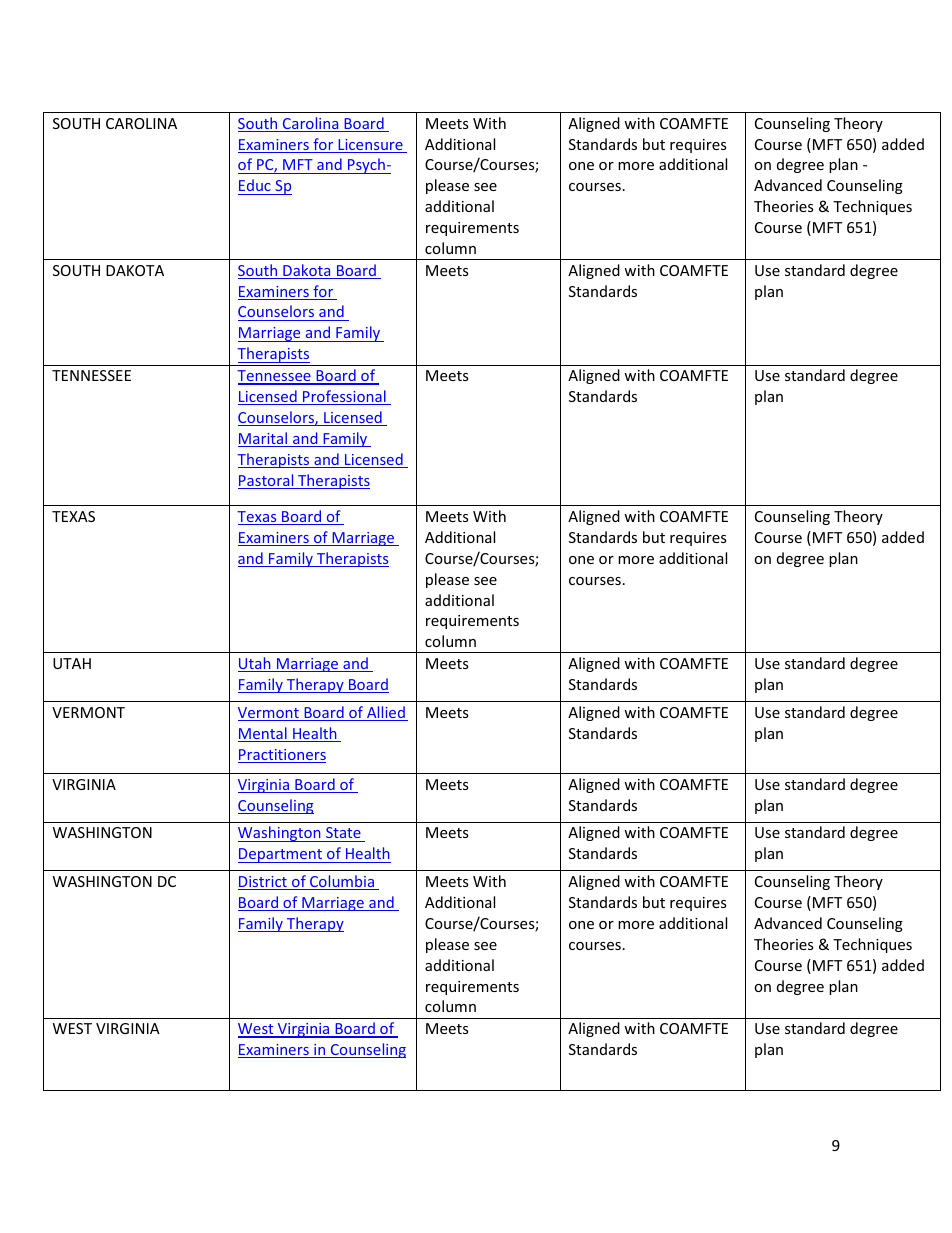 Image resolution: width=952 pixels, height=1233 pixels. I want to click on Professional, so click(344, 397).
